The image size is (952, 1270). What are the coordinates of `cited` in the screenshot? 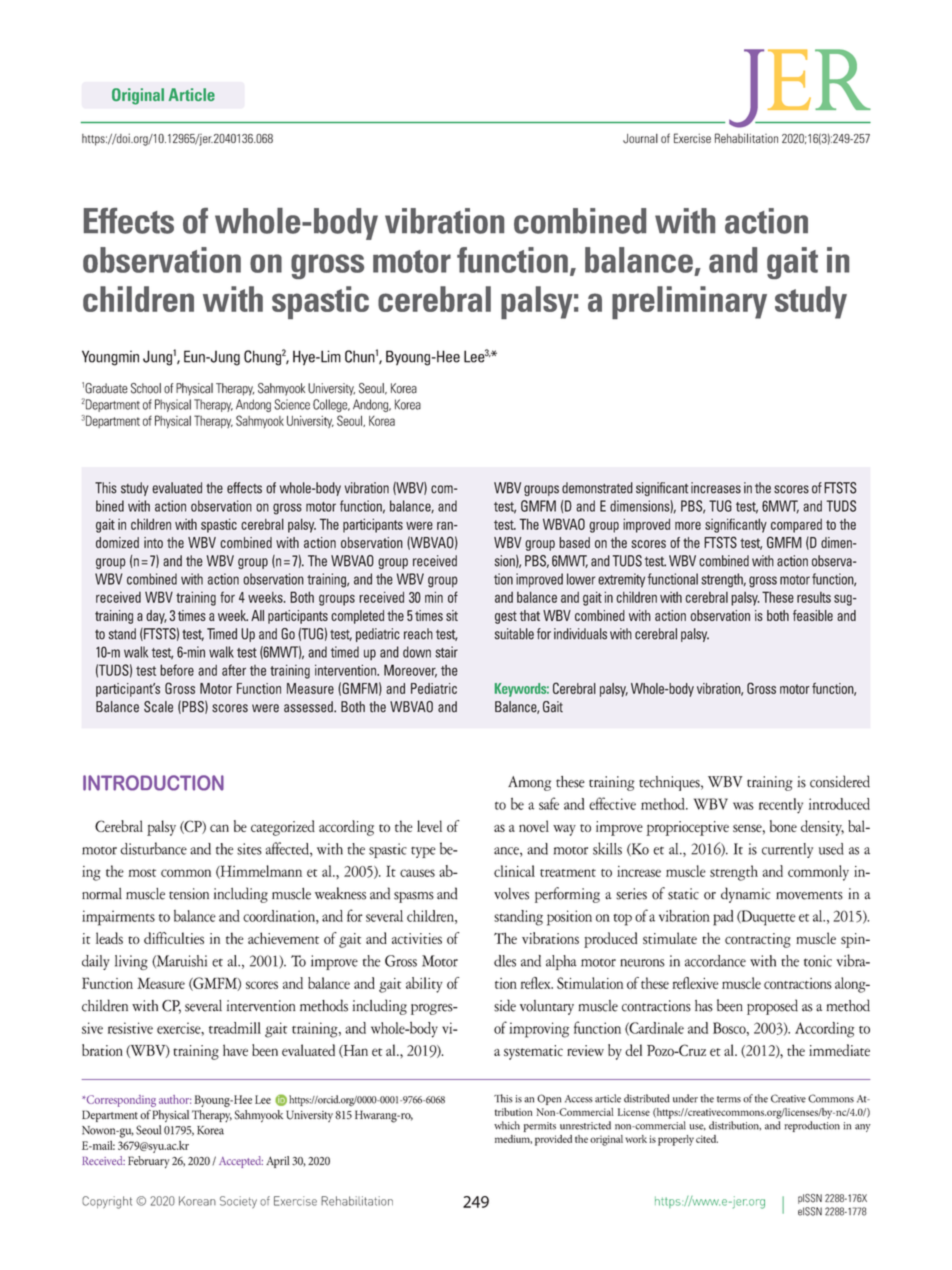 It's located at (707, 1139).
